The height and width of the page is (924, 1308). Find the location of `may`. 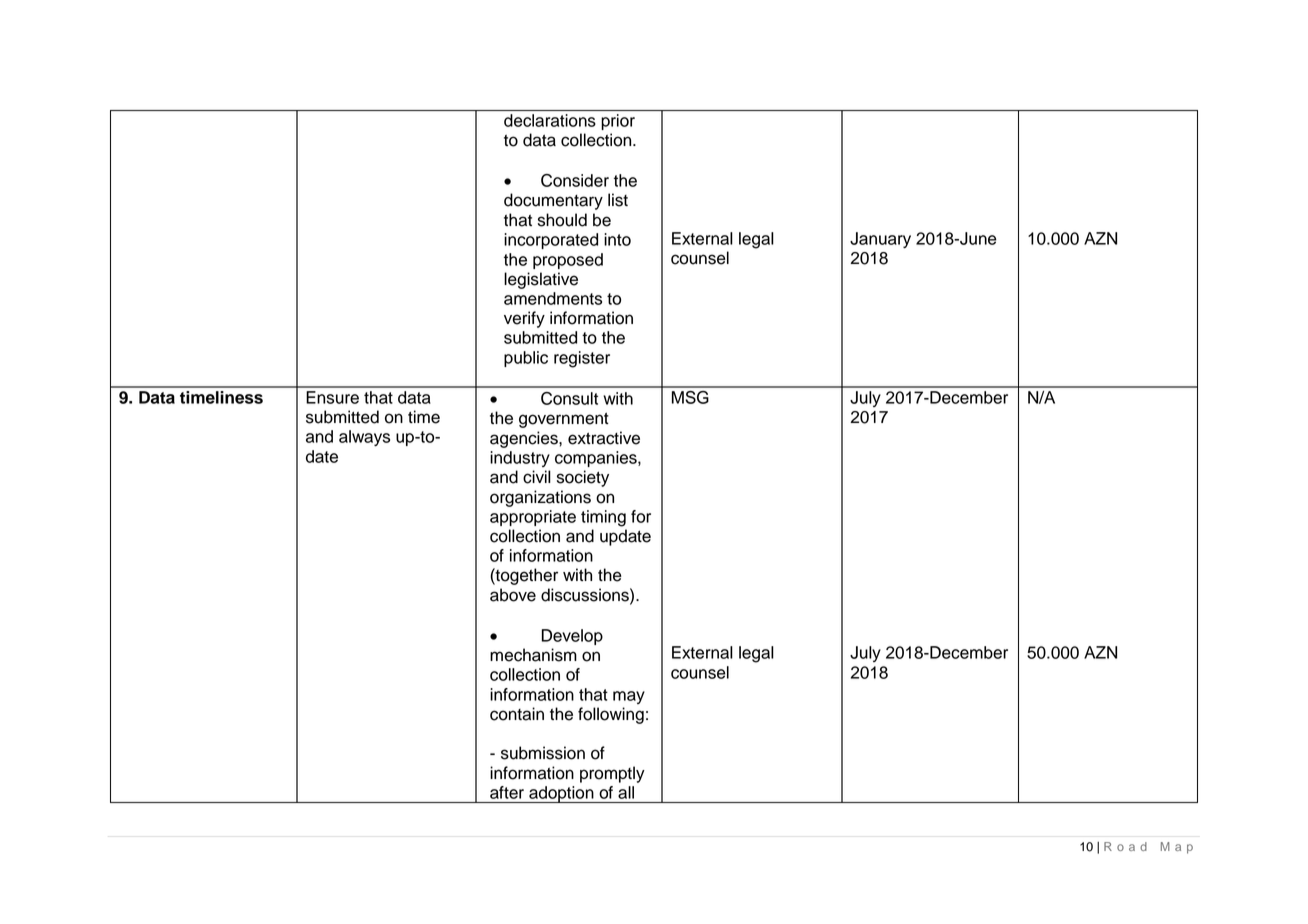

may is located at coordinates (629, 697).
